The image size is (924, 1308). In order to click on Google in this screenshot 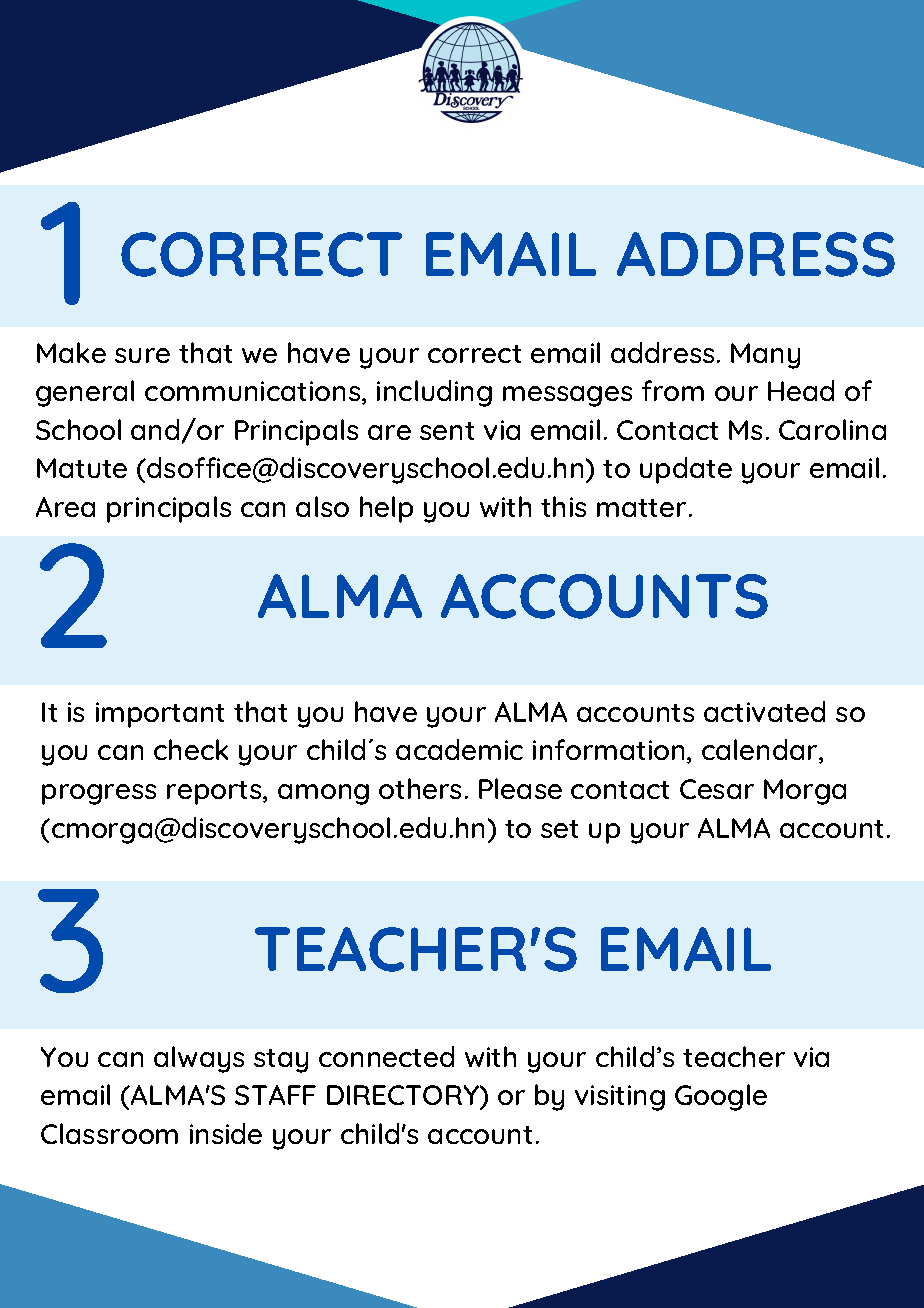, I will do `click(721, 1097)`.
